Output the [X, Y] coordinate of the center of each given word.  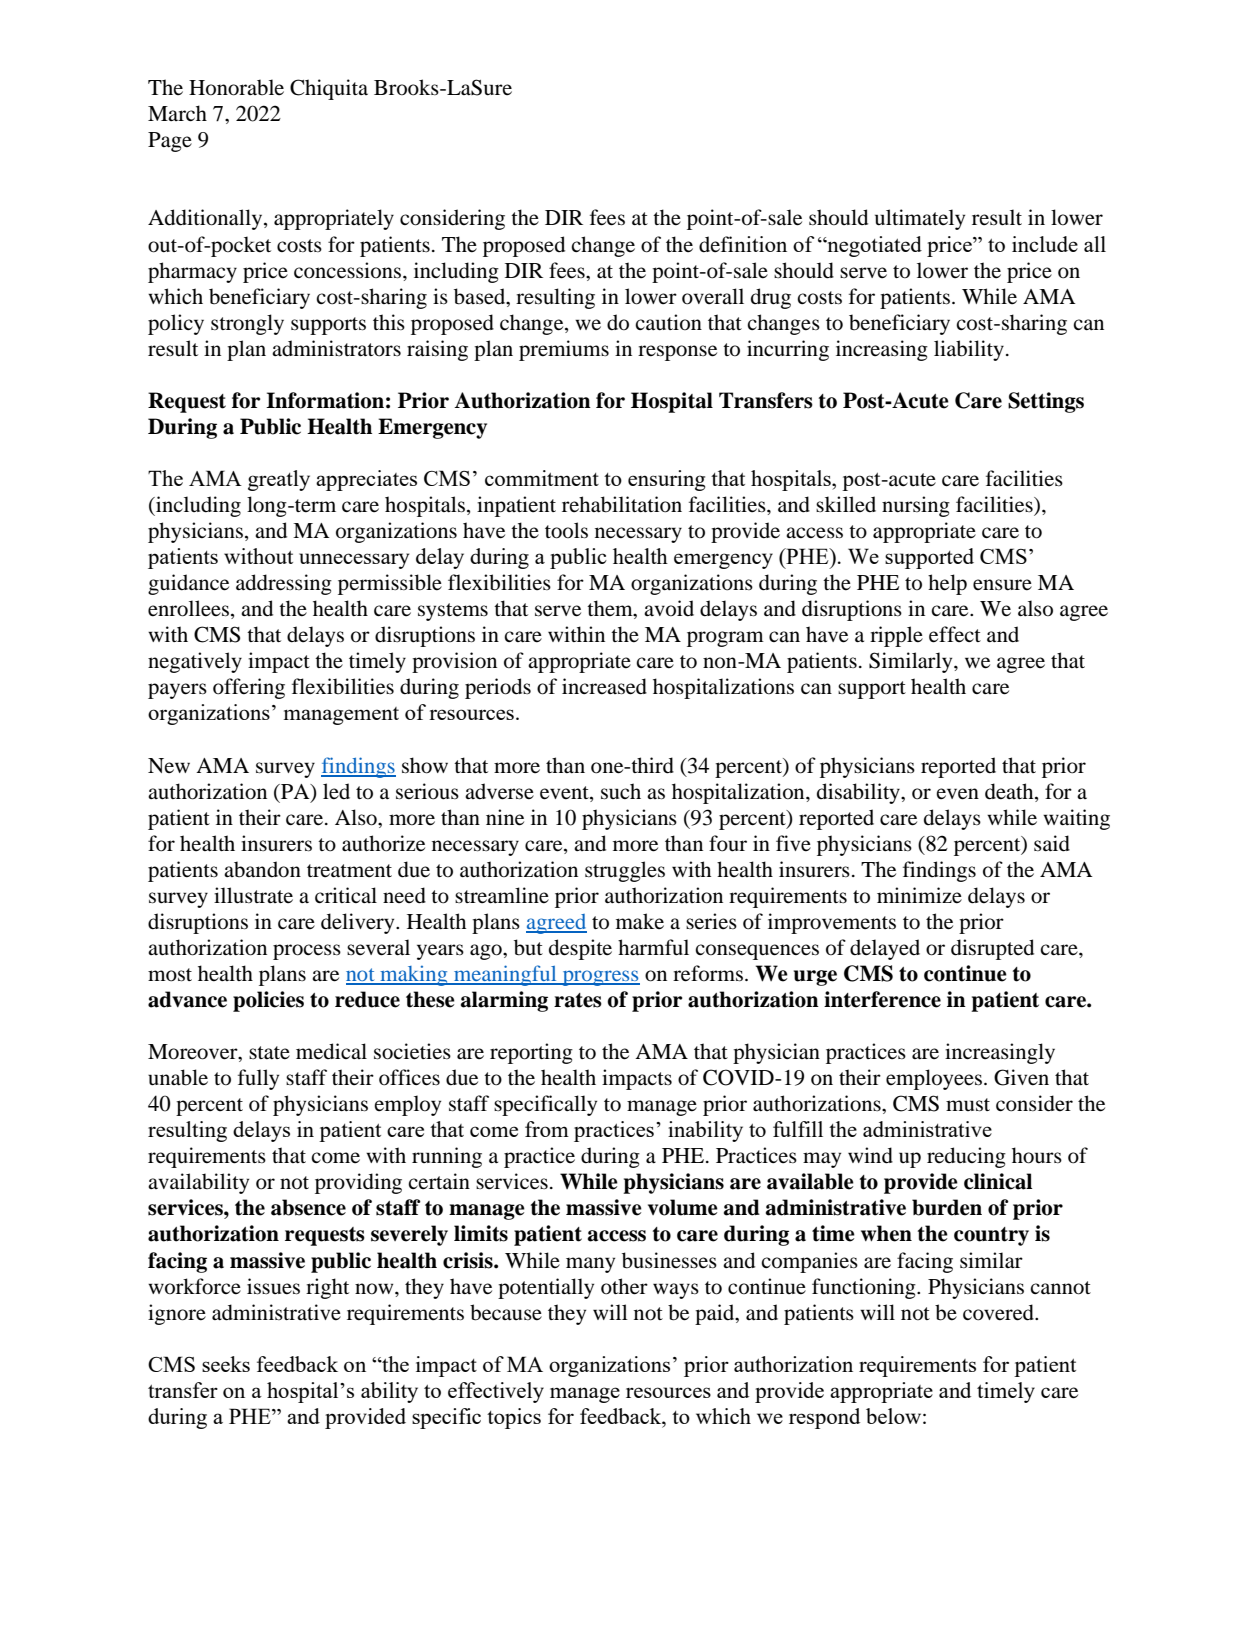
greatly [279, 480]
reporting [531, 1053]
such [621, 791]
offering [249, 688]
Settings [1046, 402]
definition [743, 244]
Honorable [236, 87]
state [269, 1053]
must [968, 1105]
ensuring [666, 480]
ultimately [920, 219]
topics [514, 1418]
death [1010, 791]
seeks [226, 1364]
